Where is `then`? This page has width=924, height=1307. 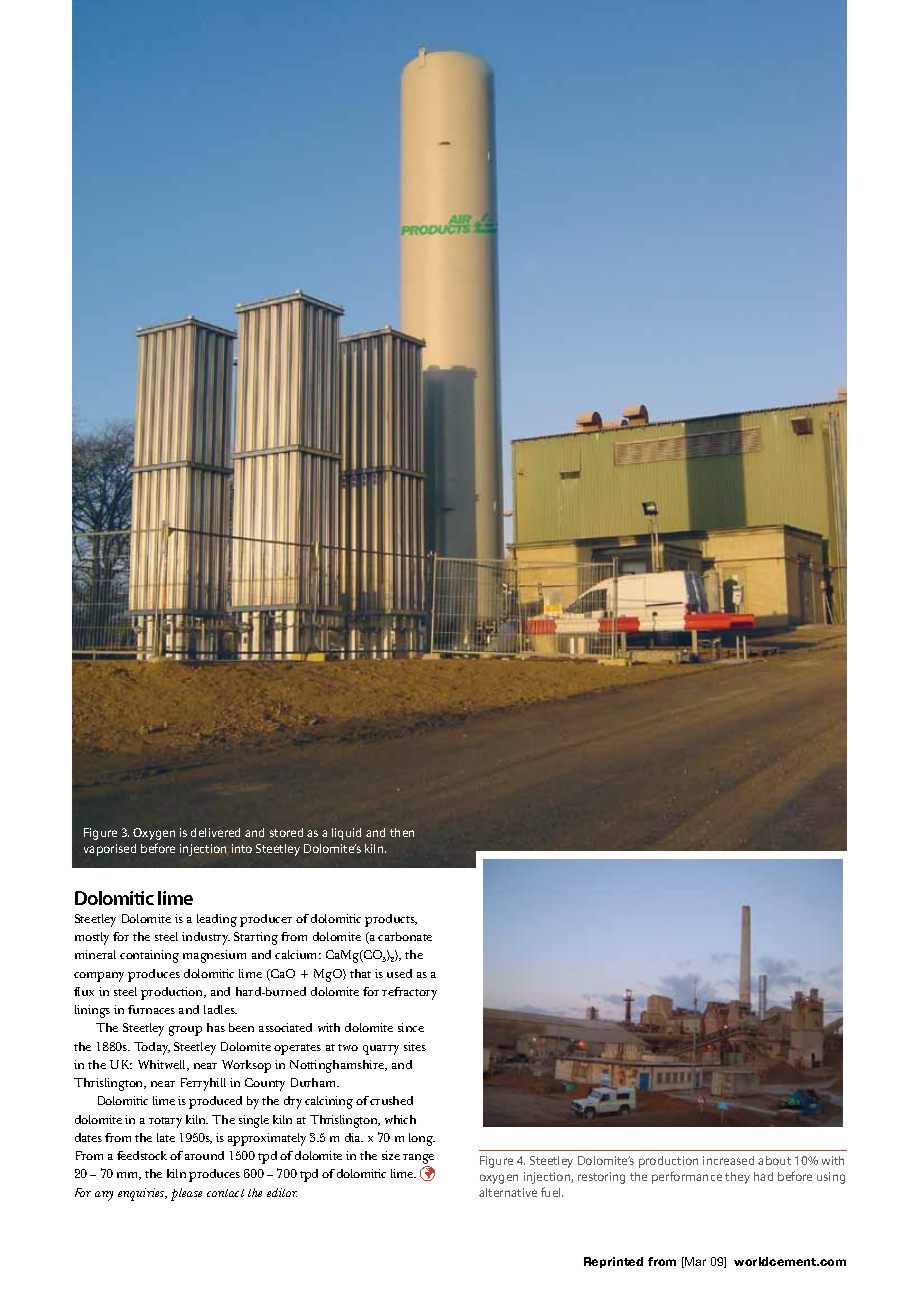 then is located at coordinates (402, 832).
